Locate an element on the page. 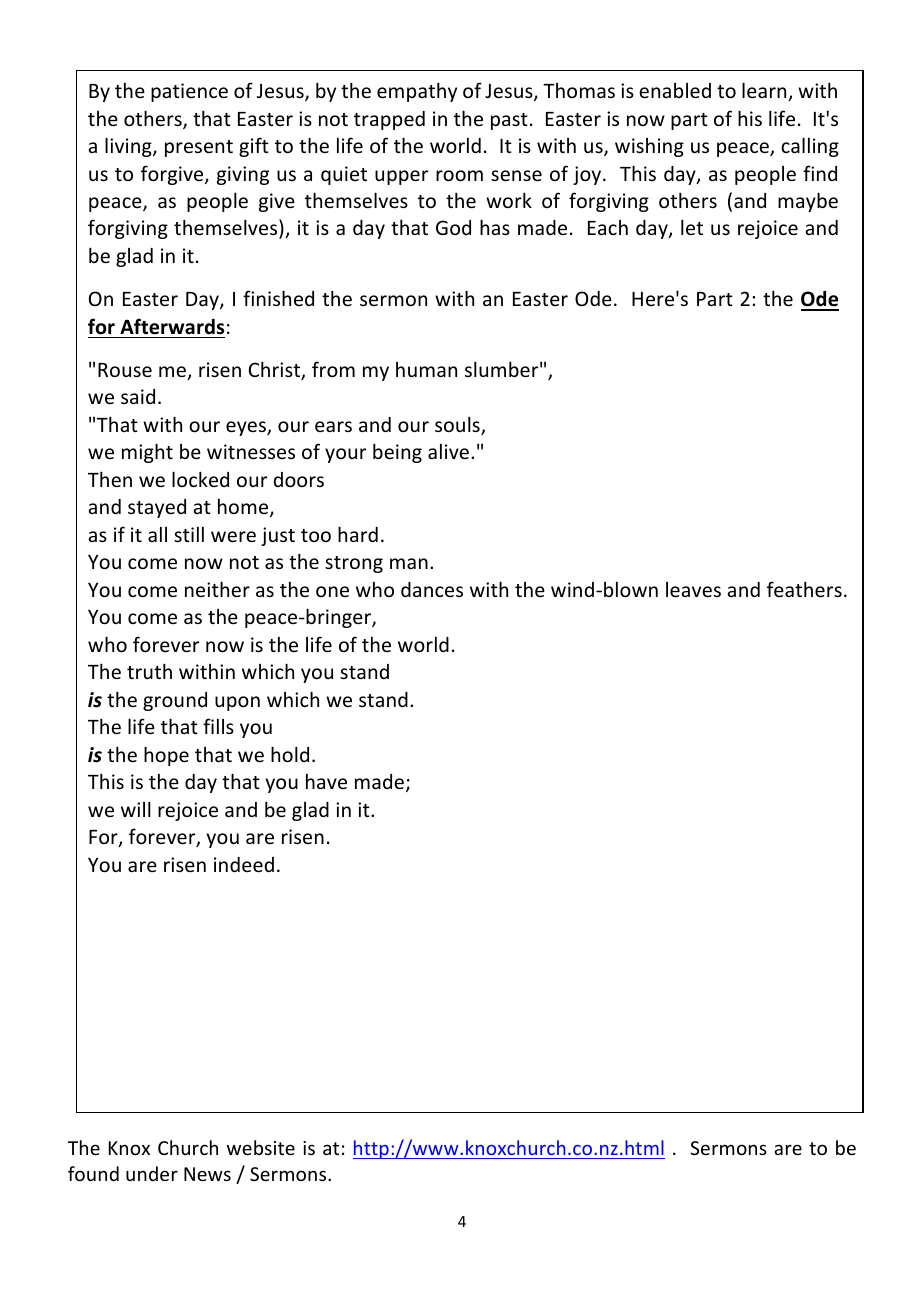  learn is located at coordinates (765, 91).
